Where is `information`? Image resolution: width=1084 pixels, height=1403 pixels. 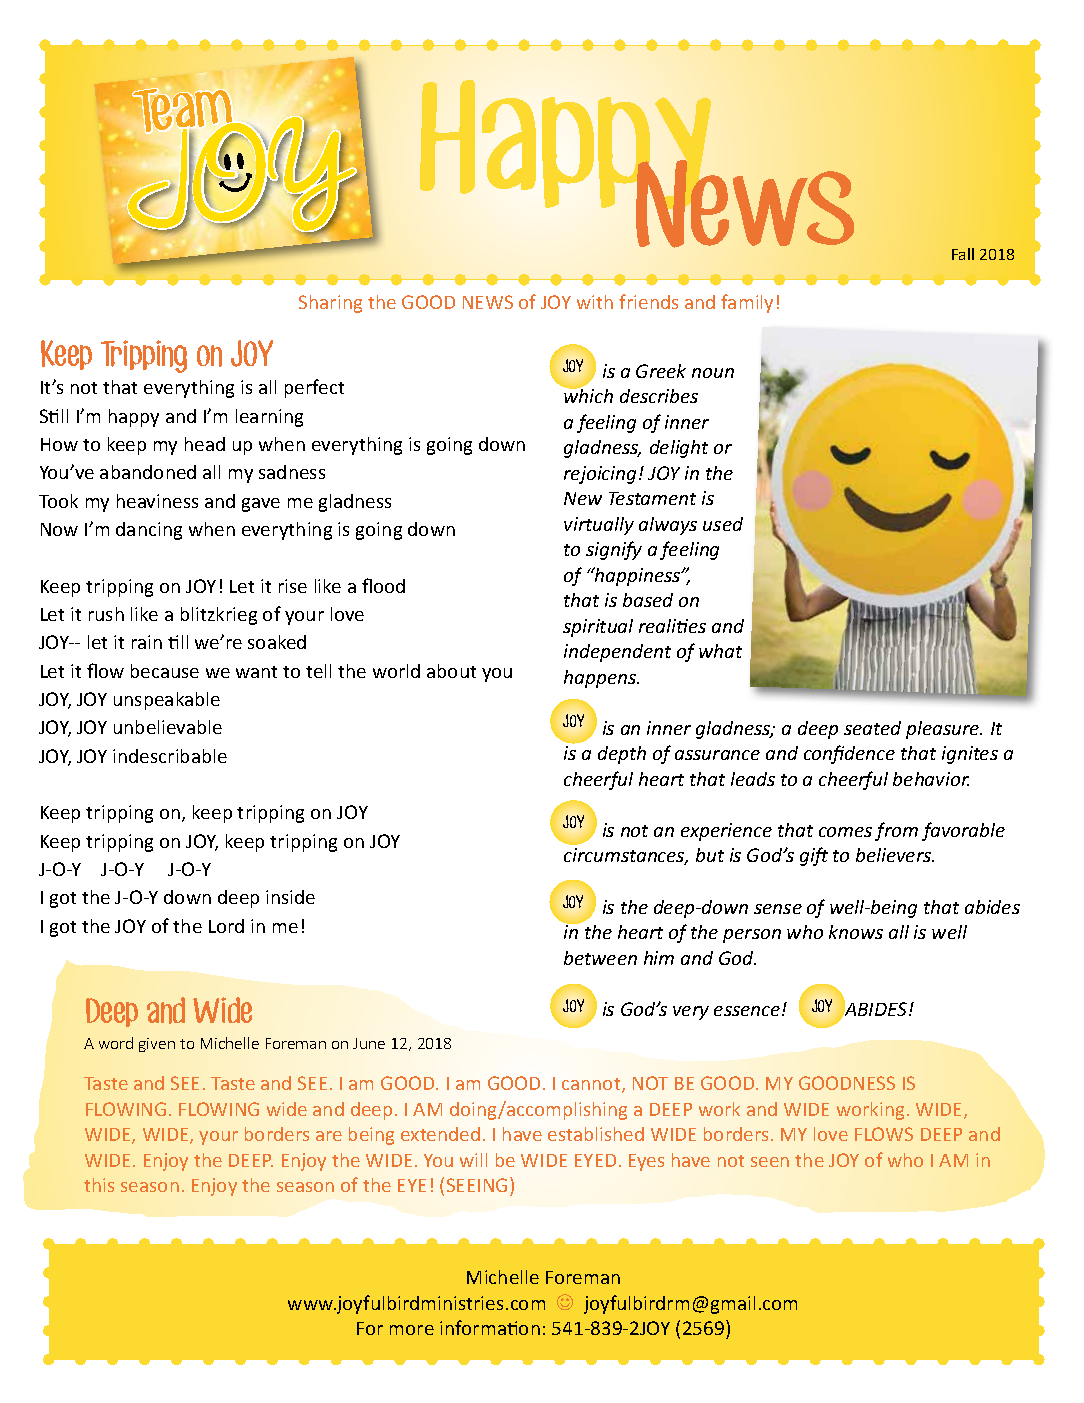
information is located at coordinates (490, 1327).
